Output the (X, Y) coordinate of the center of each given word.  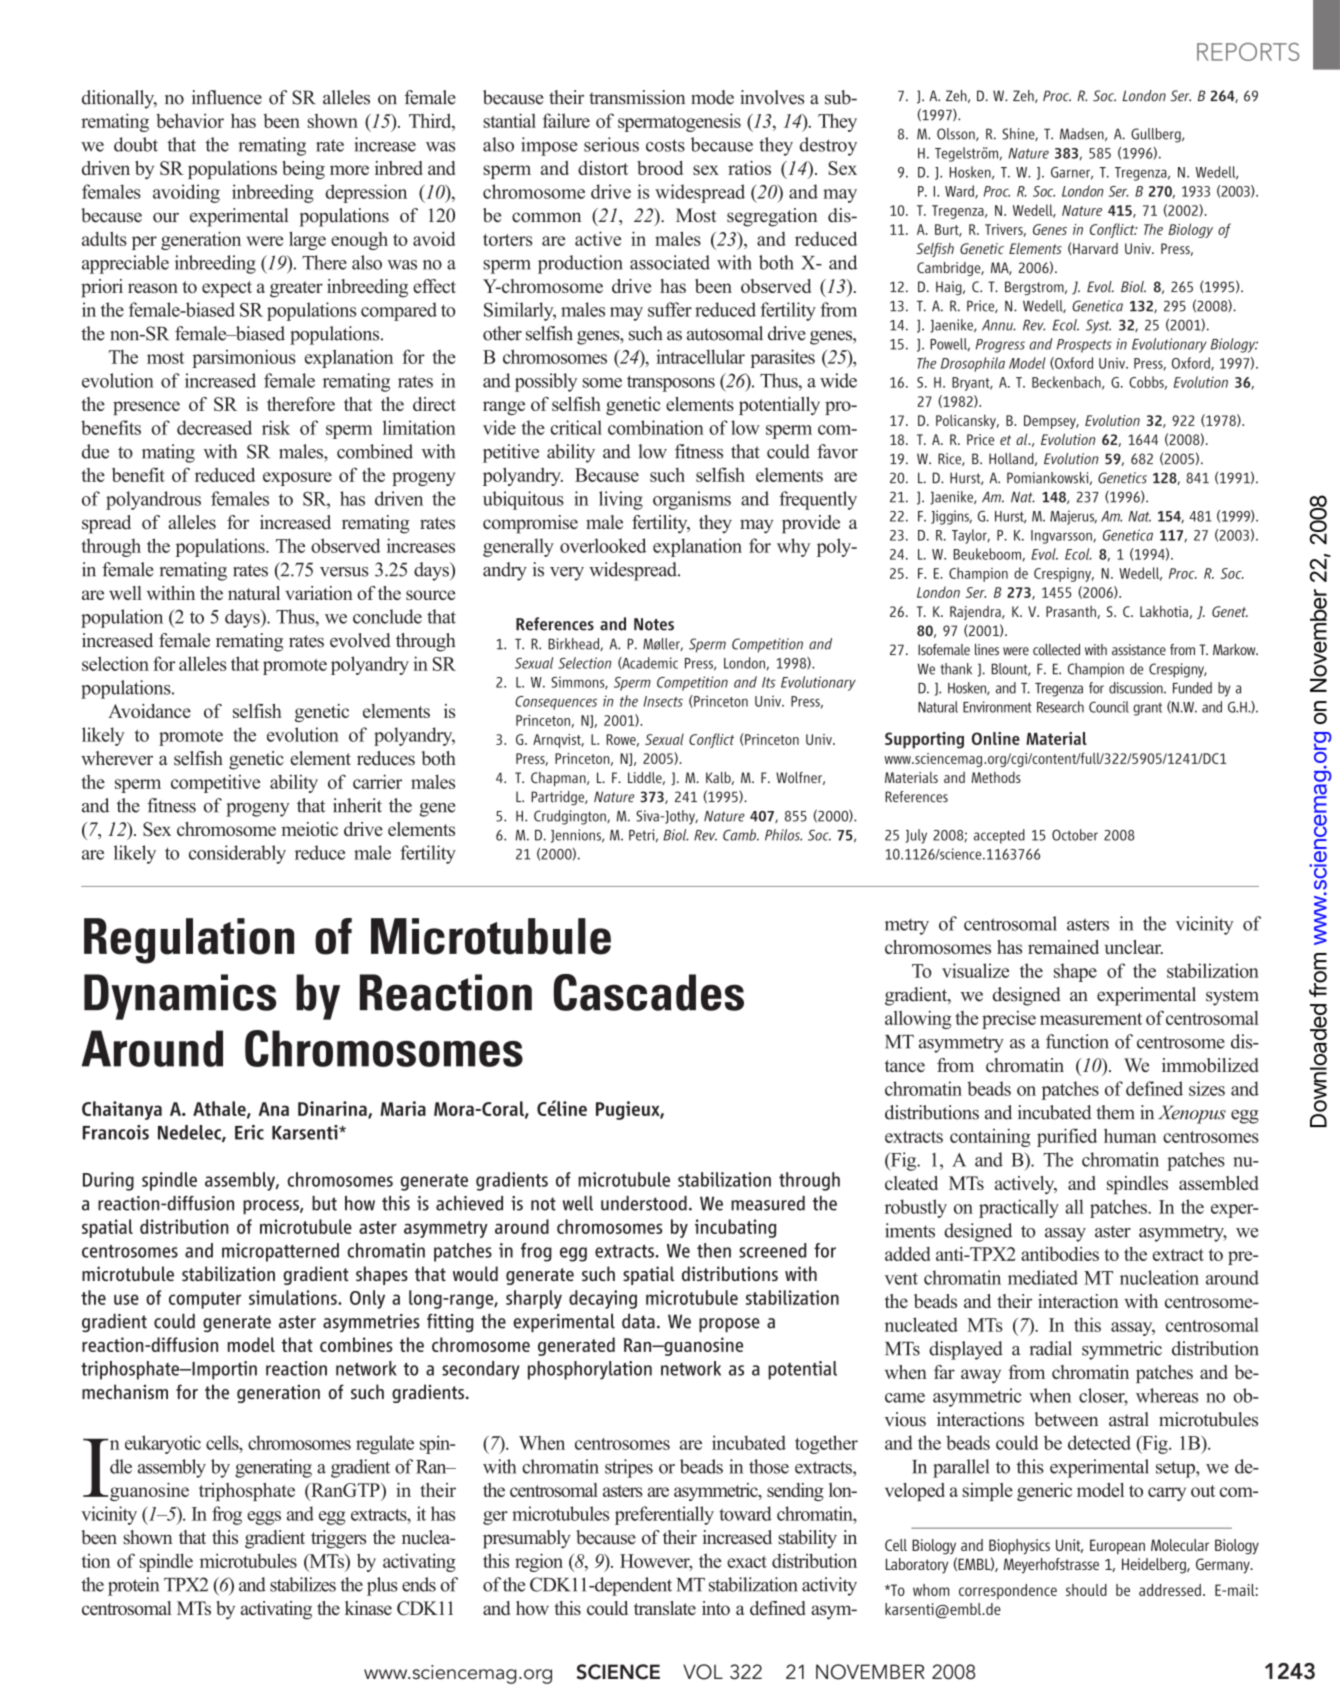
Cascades (648, 992)
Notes (654, 624)
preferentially (664, 1515)
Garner (1072, 173)
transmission (637, 97)
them (1115, 1112)
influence (227, 97)
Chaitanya (122, 1110)
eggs (264, 1518)
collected (1056, 649)
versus (344, 572)
